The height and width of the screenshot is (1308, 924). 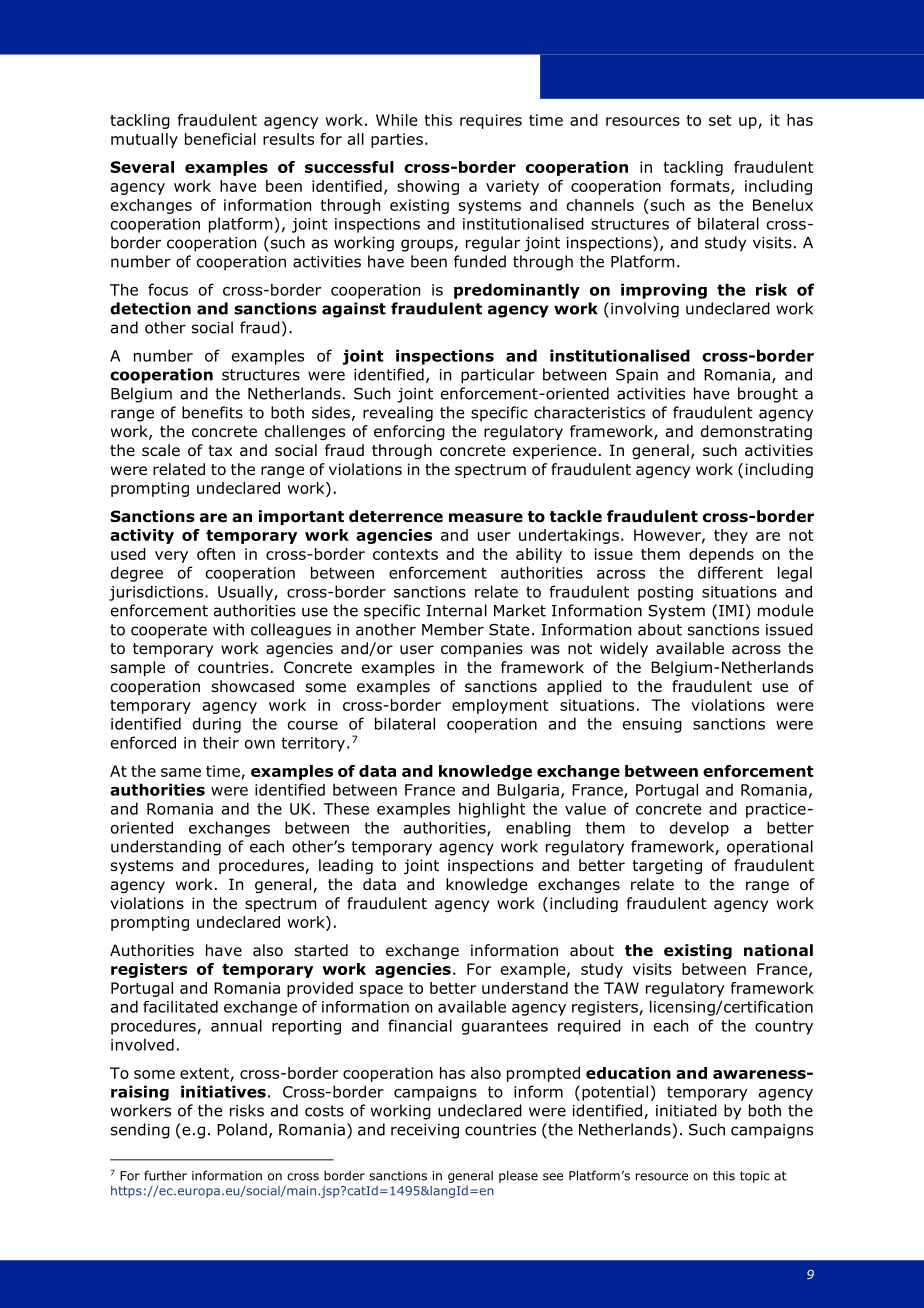 What do you see at coordinates (491, 121) in the screenshot?
I see `requires` at bounding box center [491, 121].
